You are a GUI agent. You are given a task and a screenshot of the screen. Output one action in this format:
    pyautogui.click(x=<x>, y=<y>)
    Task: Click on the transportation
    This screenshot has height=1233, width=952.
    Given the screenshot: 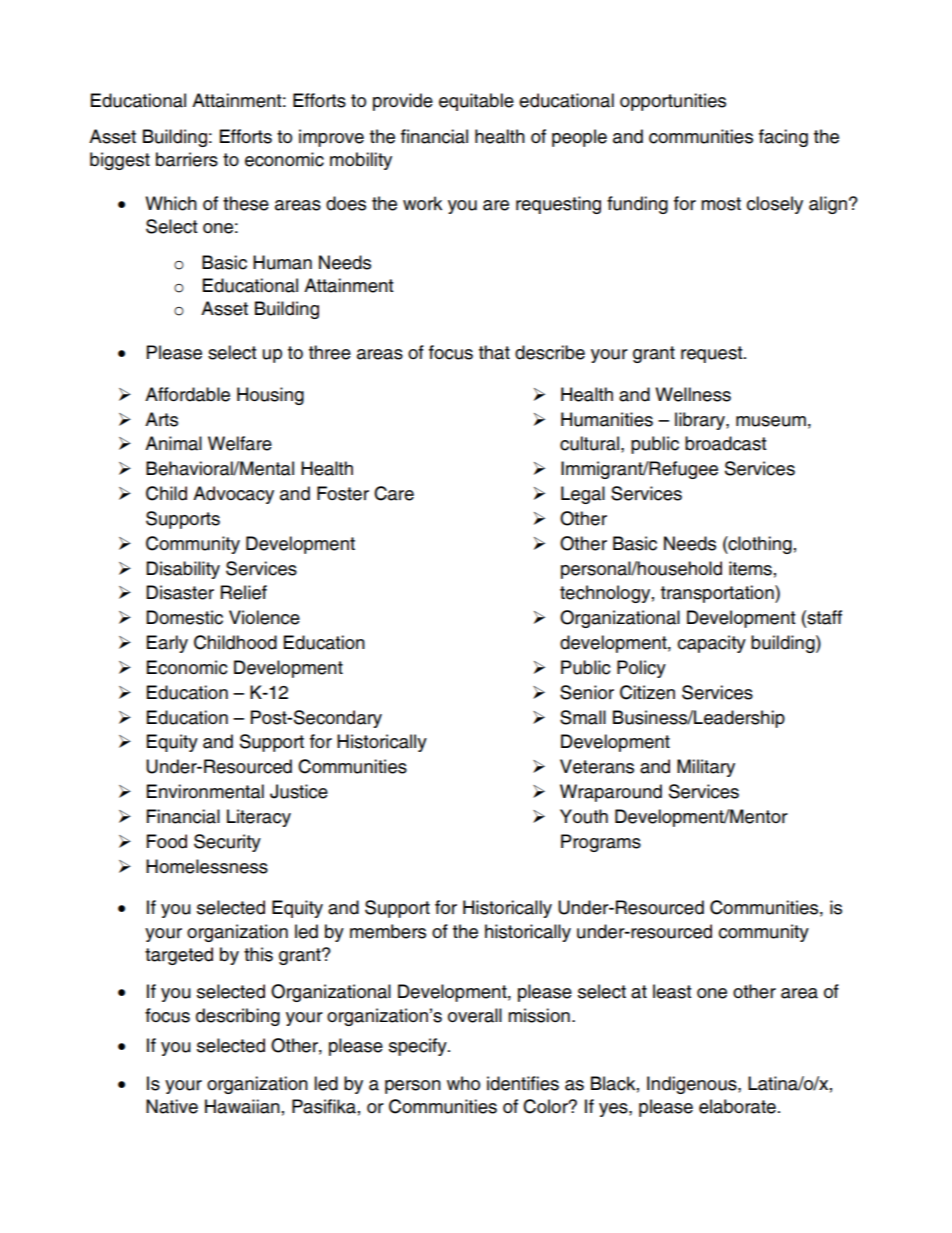 What is the action you would take?
    pyautogui.click(x=718, y=594)
